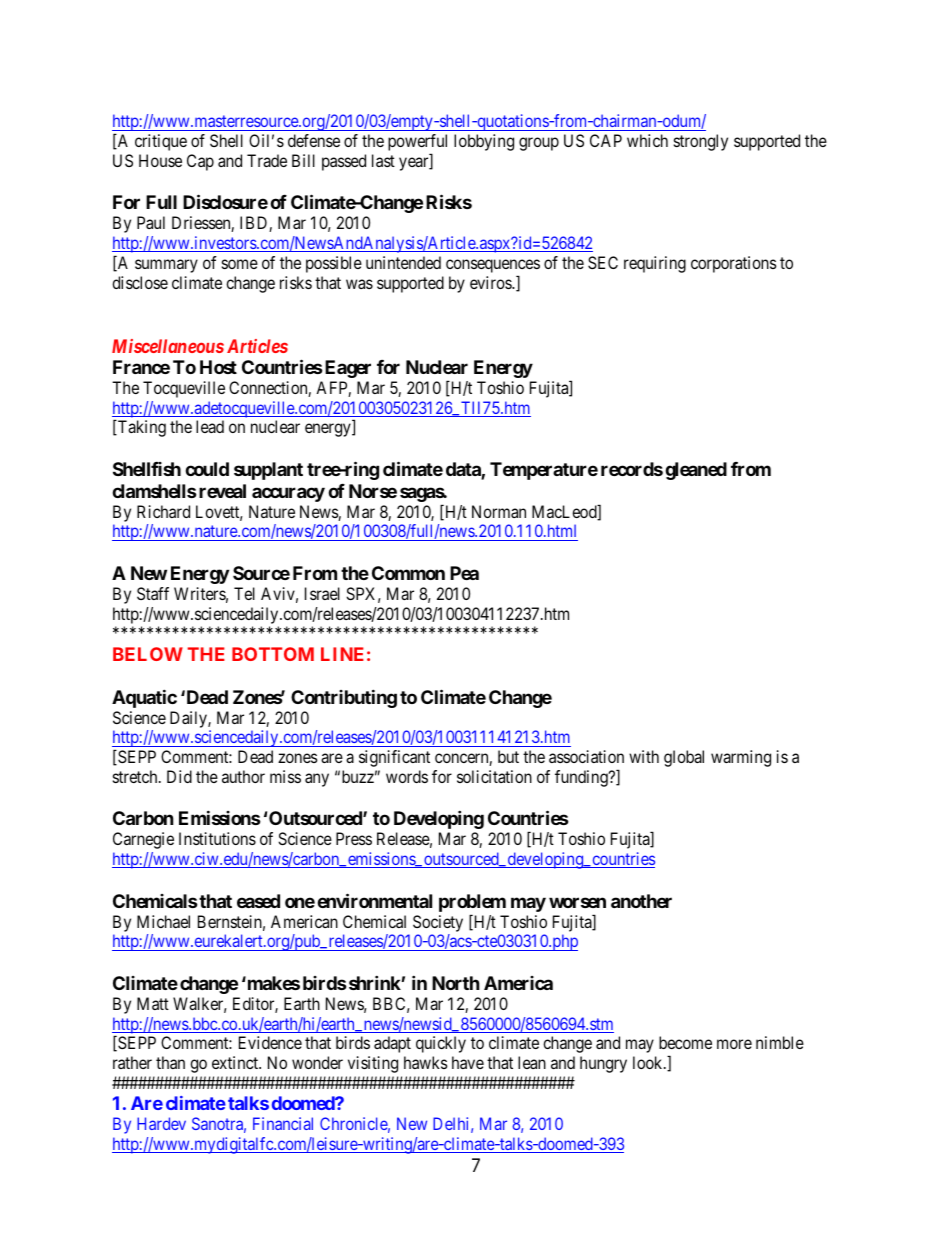  I want to click on Tel, so click(244, 593).
